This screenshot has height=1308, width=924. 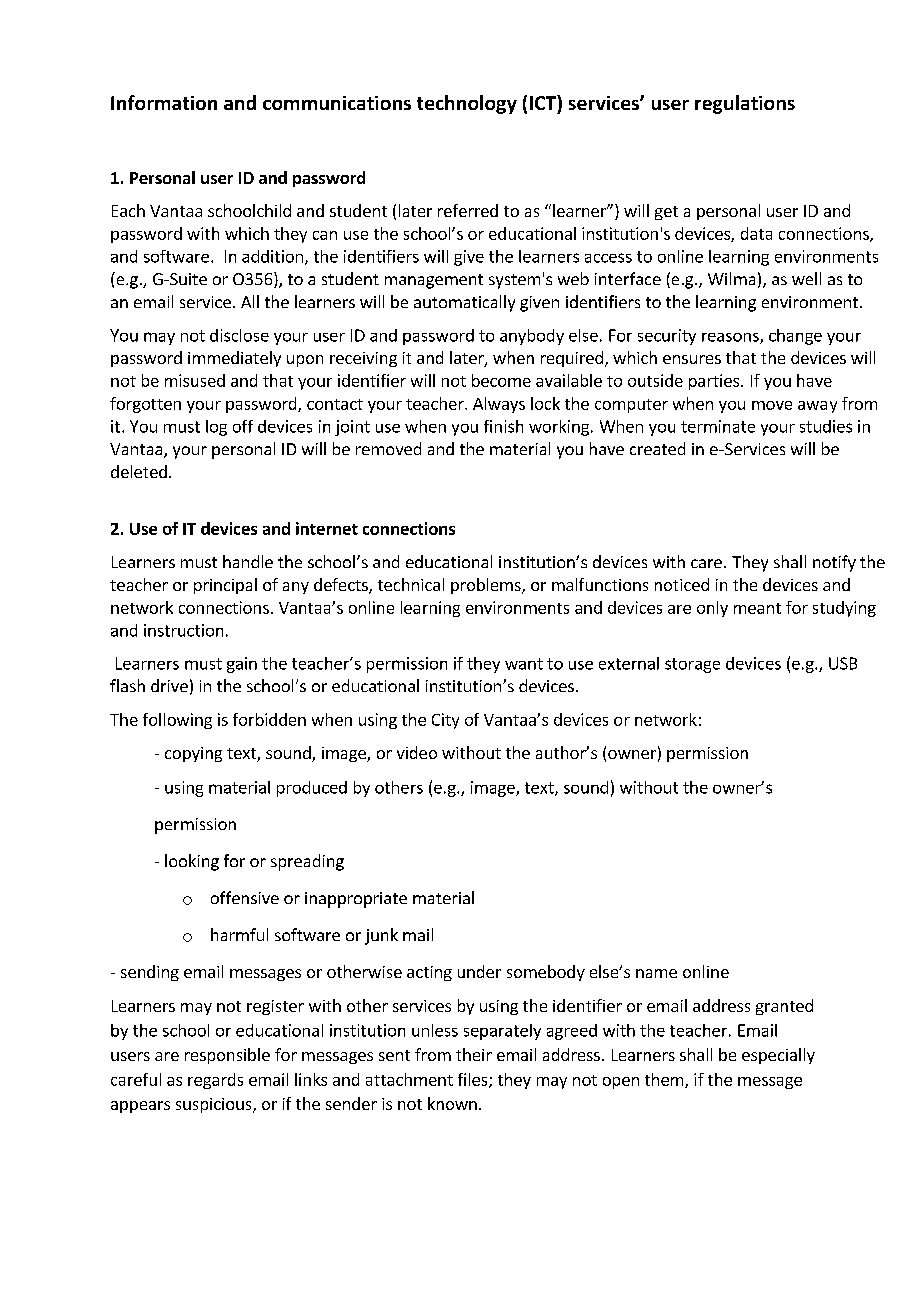 What do you see at coordinates (164, 102) in the screenshot?
I see `Information` at bounding box center [164, 102].
